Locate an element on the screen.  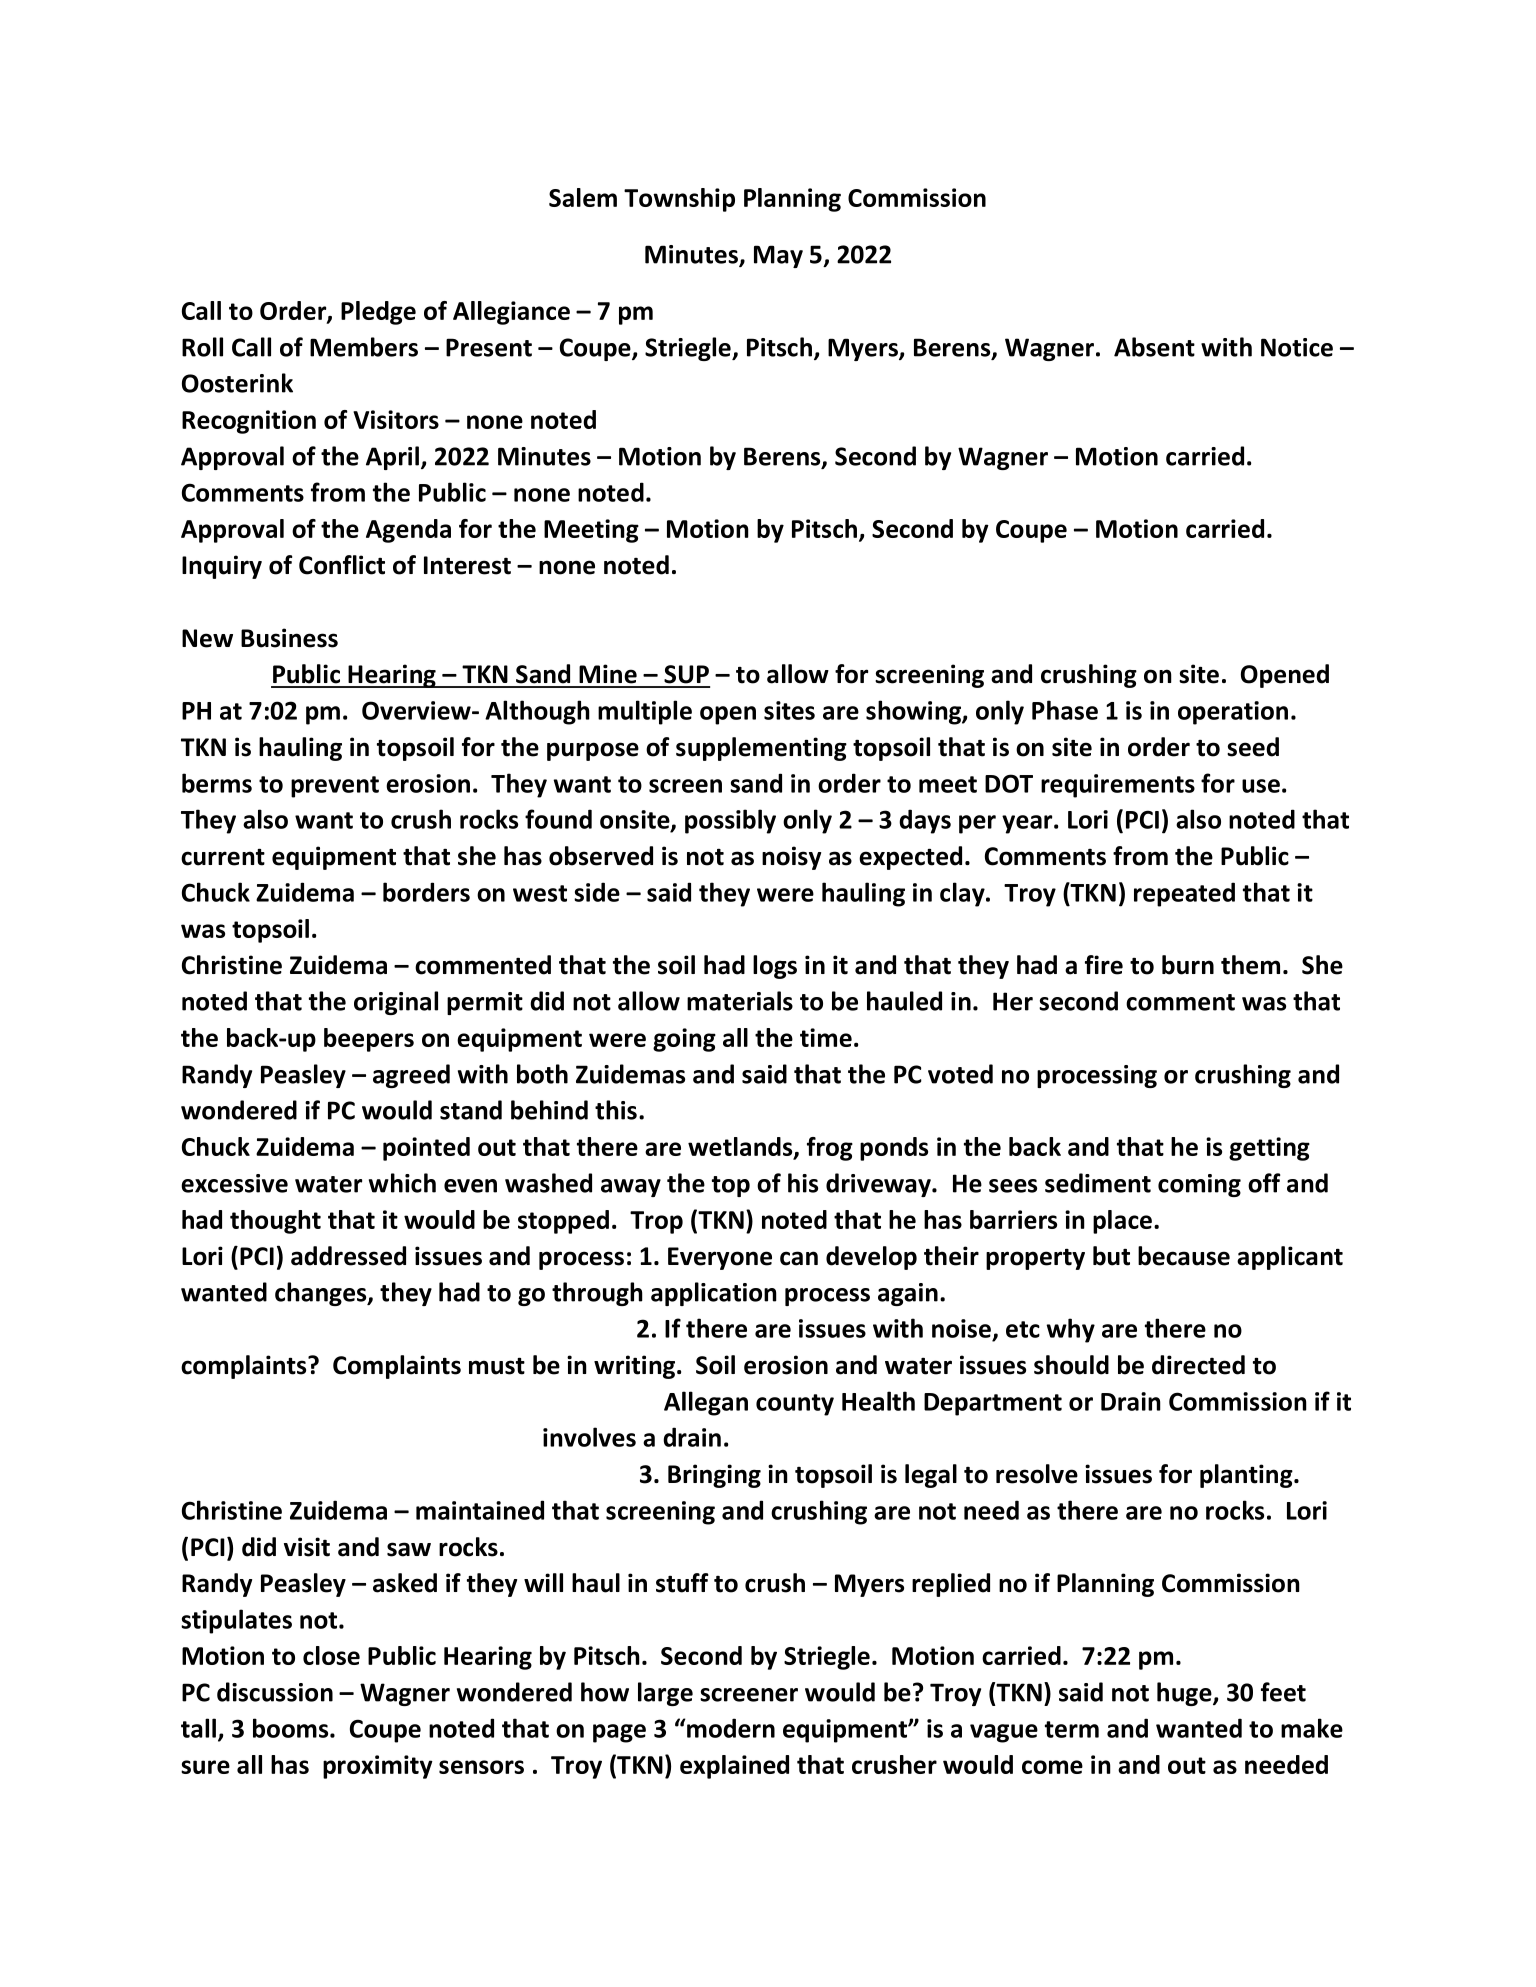
addressed is located at coordinates (348, 1256).
